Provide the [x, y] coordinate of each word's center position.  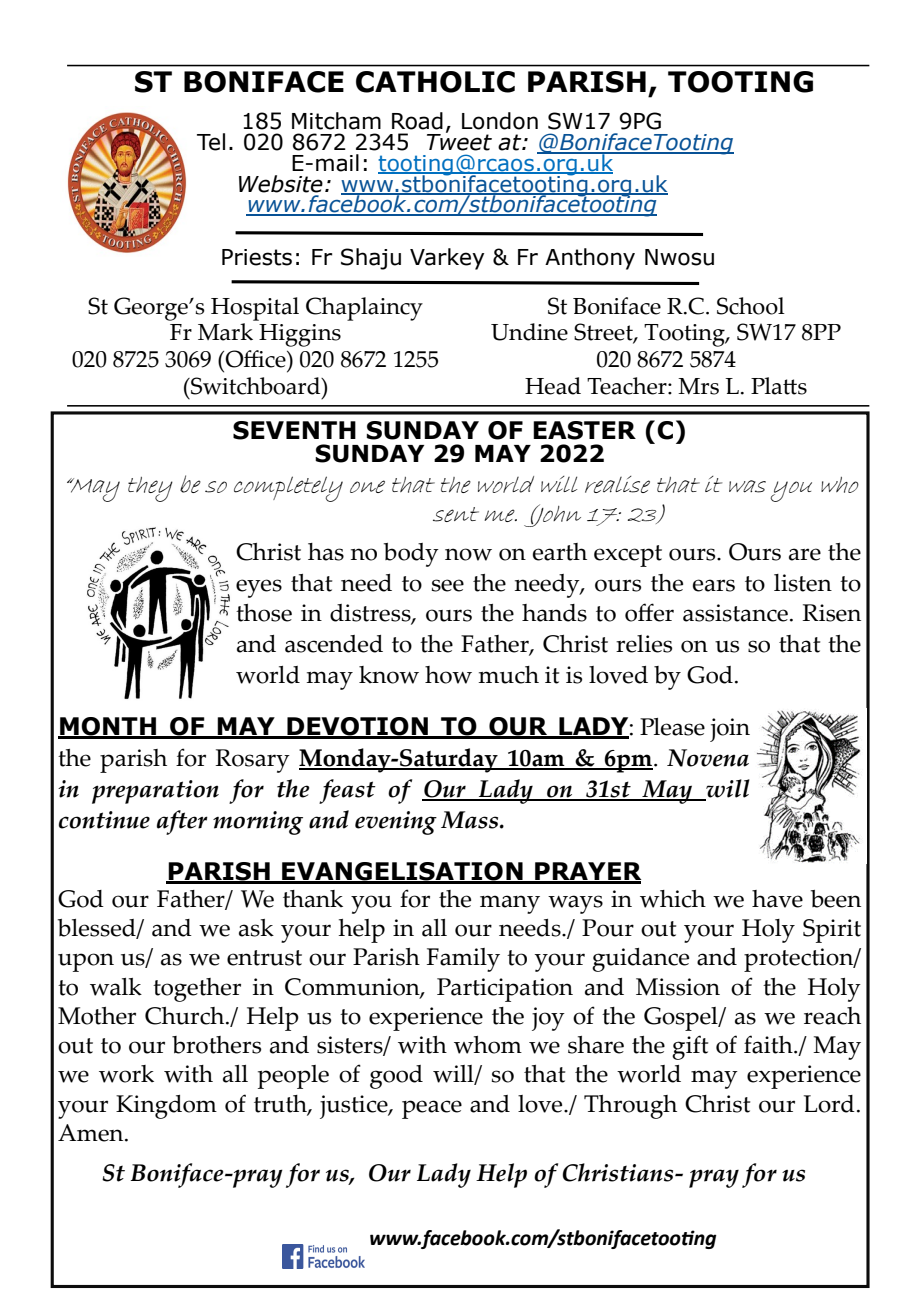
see [448, 585]
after [182, 822]
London [500, 121]
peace [432, 1109]
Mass [471, 820]
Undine [529, 332]
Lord [829, 1104]
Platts [779, 386]
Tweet [459, 141]
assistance [735, 613]
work [126, 1074]
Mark [225, 332]
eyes [259, 588]
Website [281, 184]
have [777, 899]
